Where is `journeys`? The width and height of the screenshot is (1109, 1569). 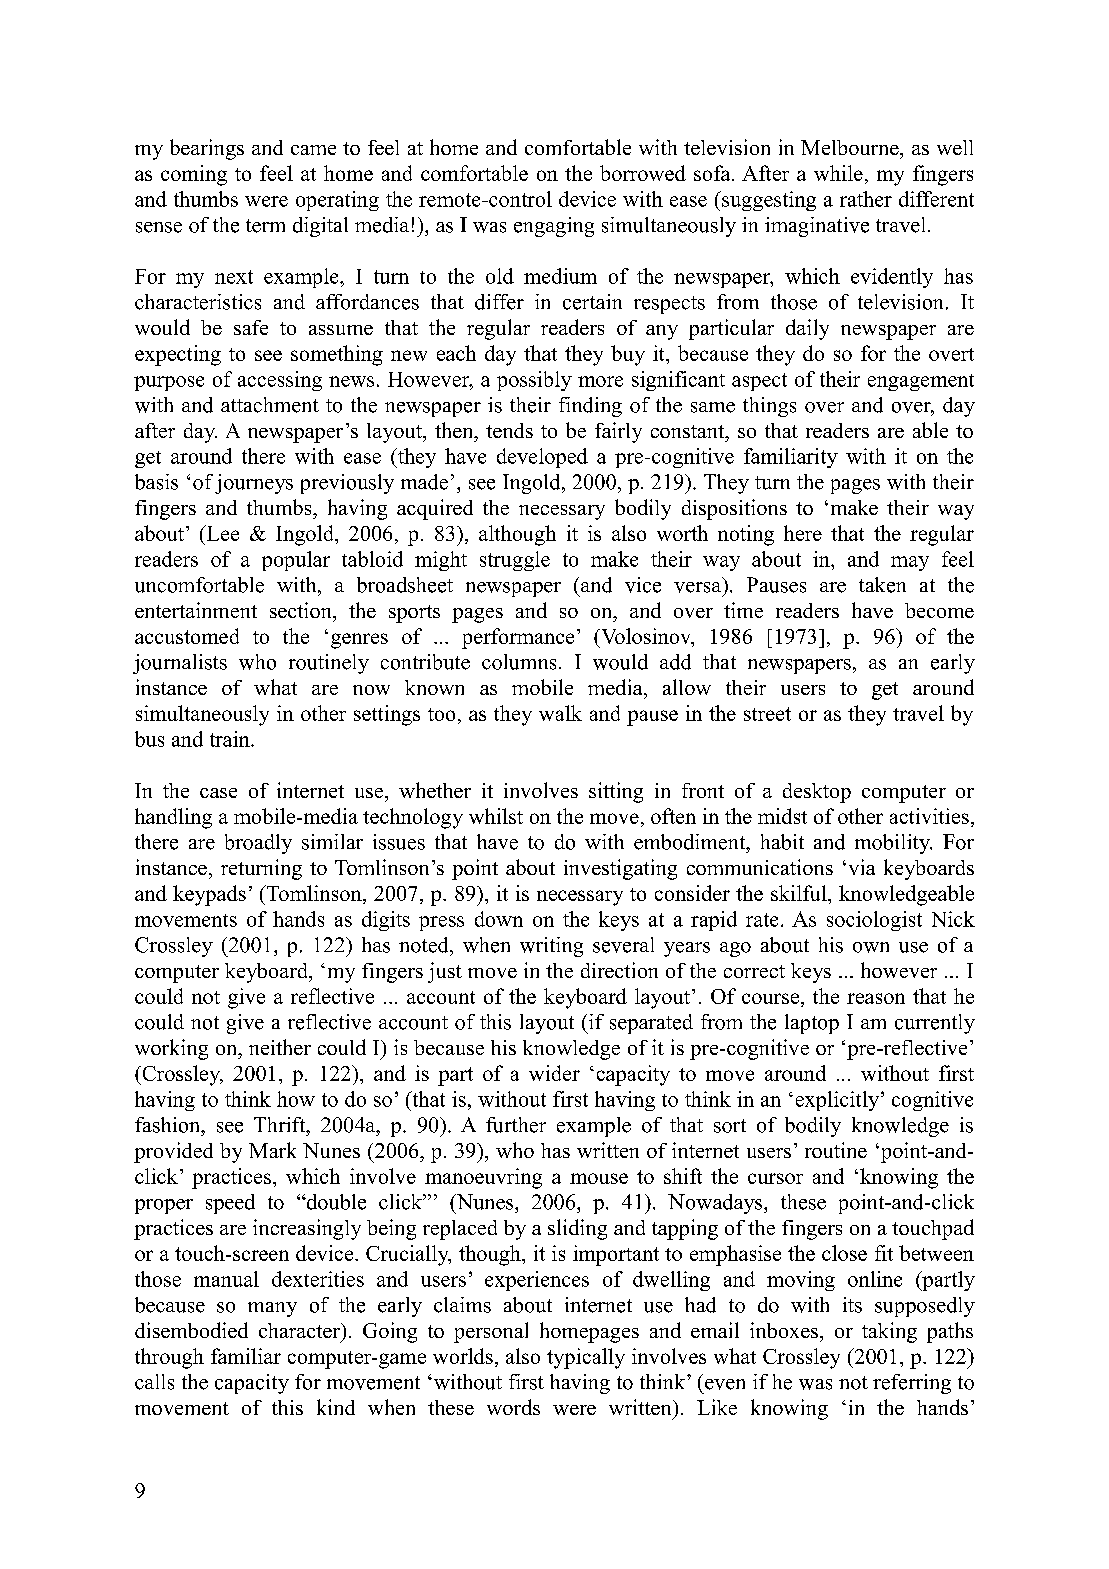
journeys is located at coordinates (254, 484).
